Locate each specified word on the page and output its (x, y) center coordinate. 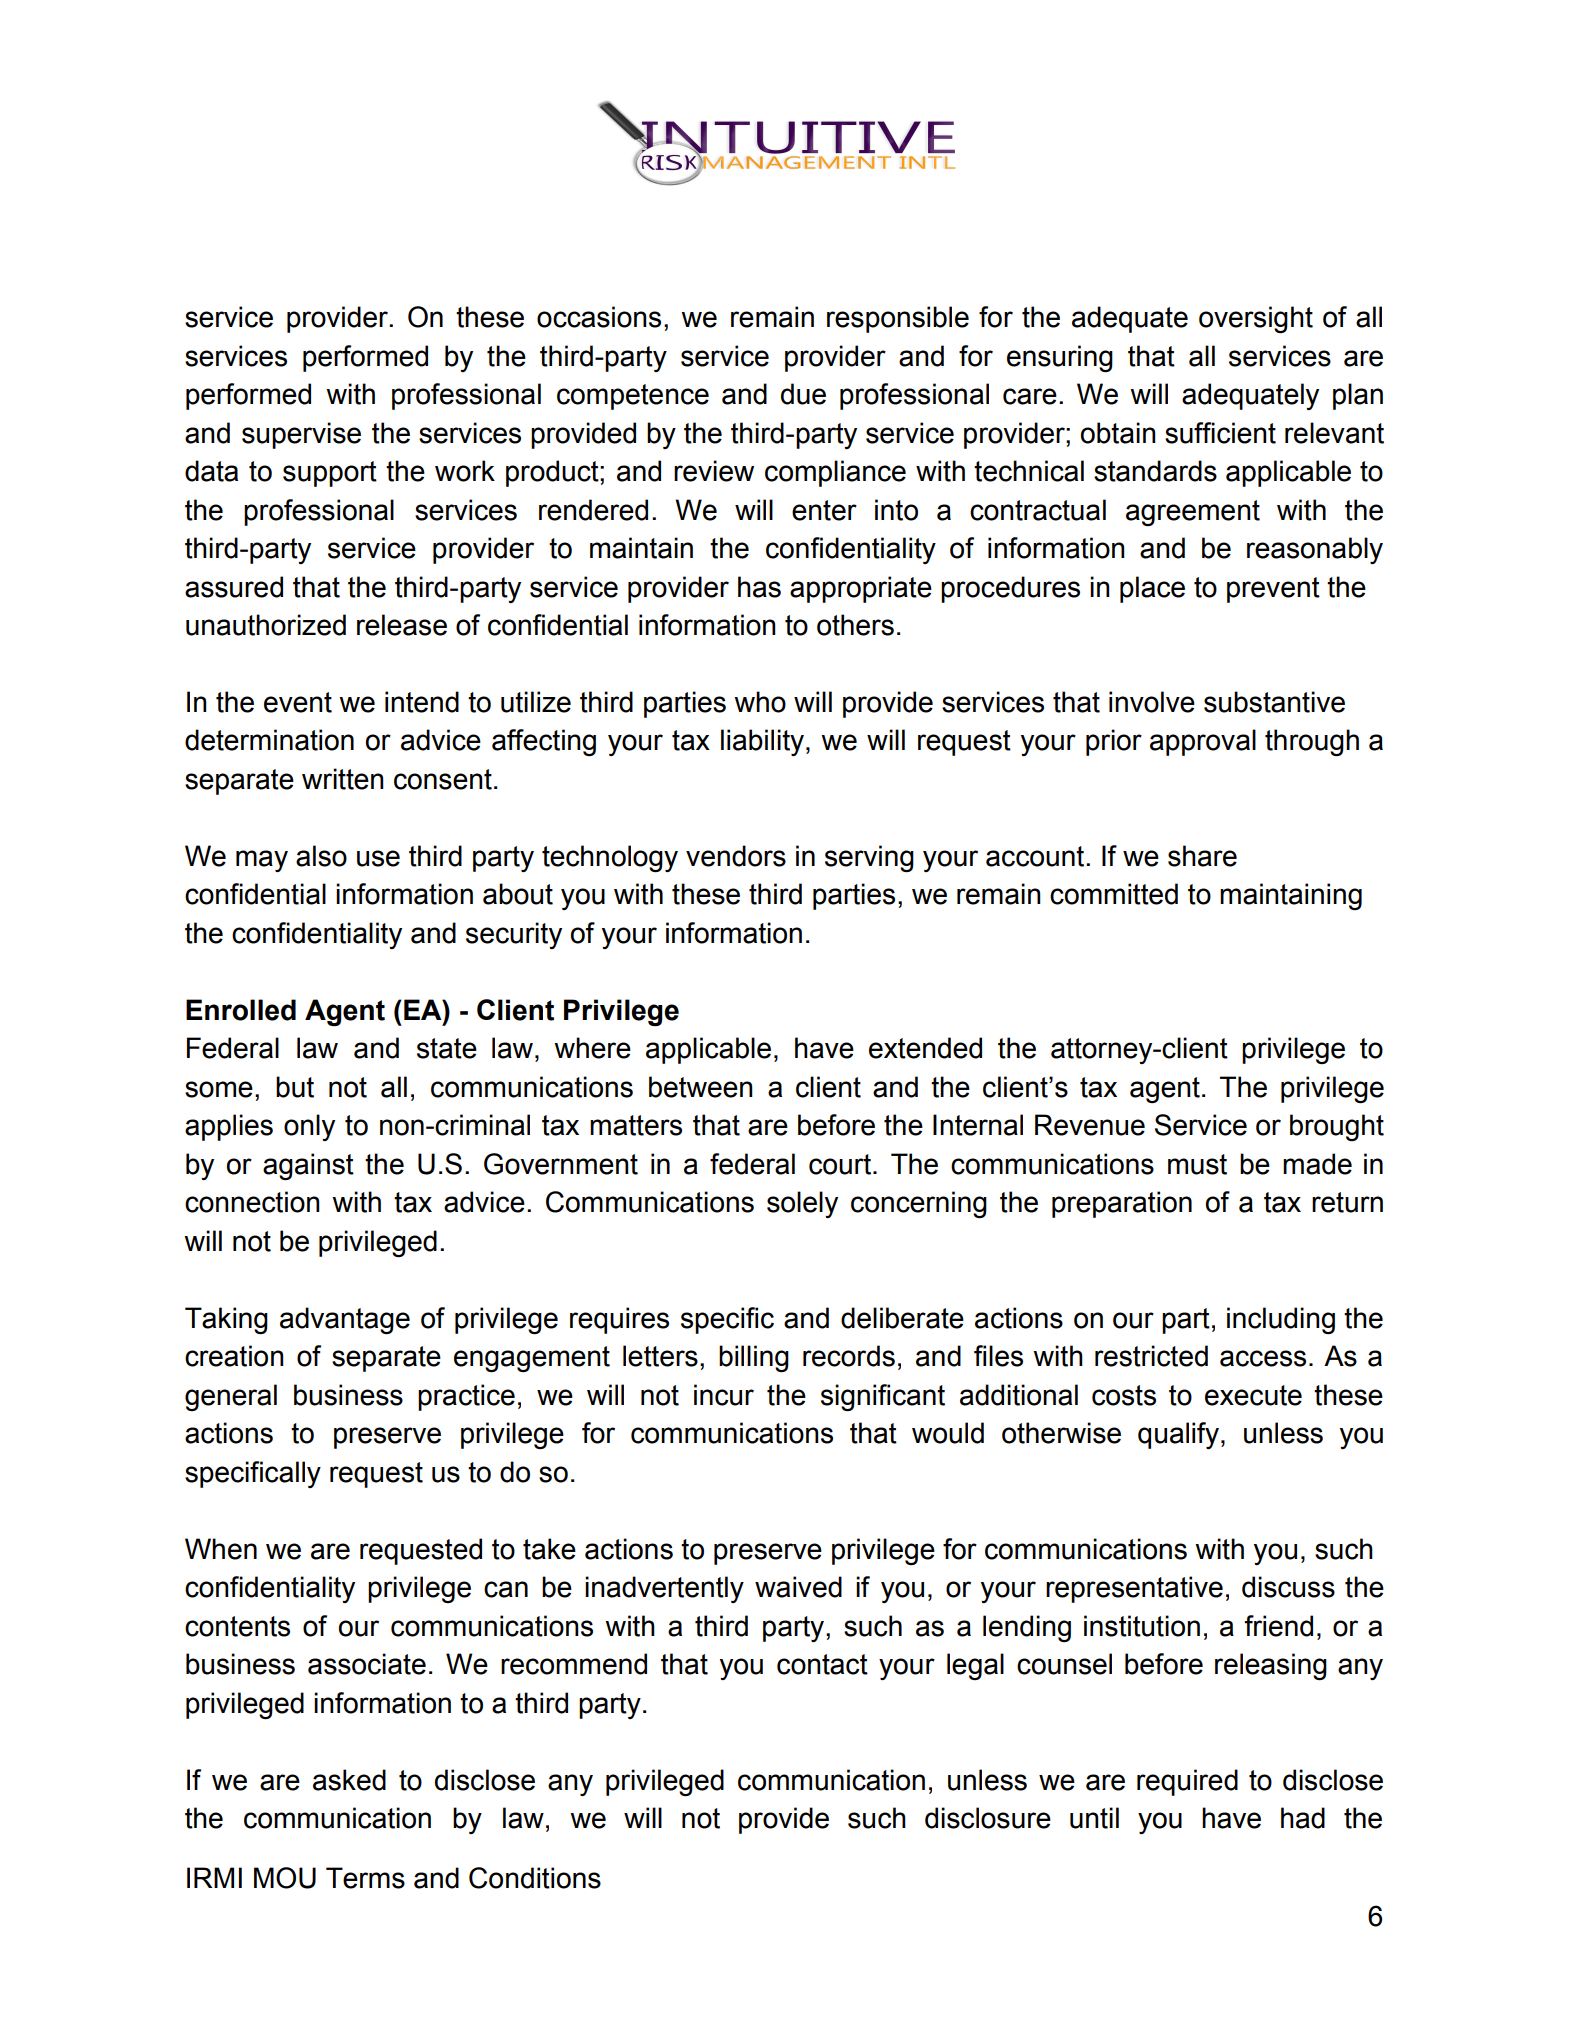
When (221, 1549)
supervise (301, 435)
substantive (1274, 702)
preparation (1122, 1204)
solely (802, 1204)
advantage (345, 1320)
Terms (365, 1878)
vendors (736, 856)
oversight (1256, 319)
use (378, 858)
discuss (1288, 1587)
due (803, 394)
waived (798, 1587)
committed (1114, 894)
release (402, 625)
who (760, 702)
